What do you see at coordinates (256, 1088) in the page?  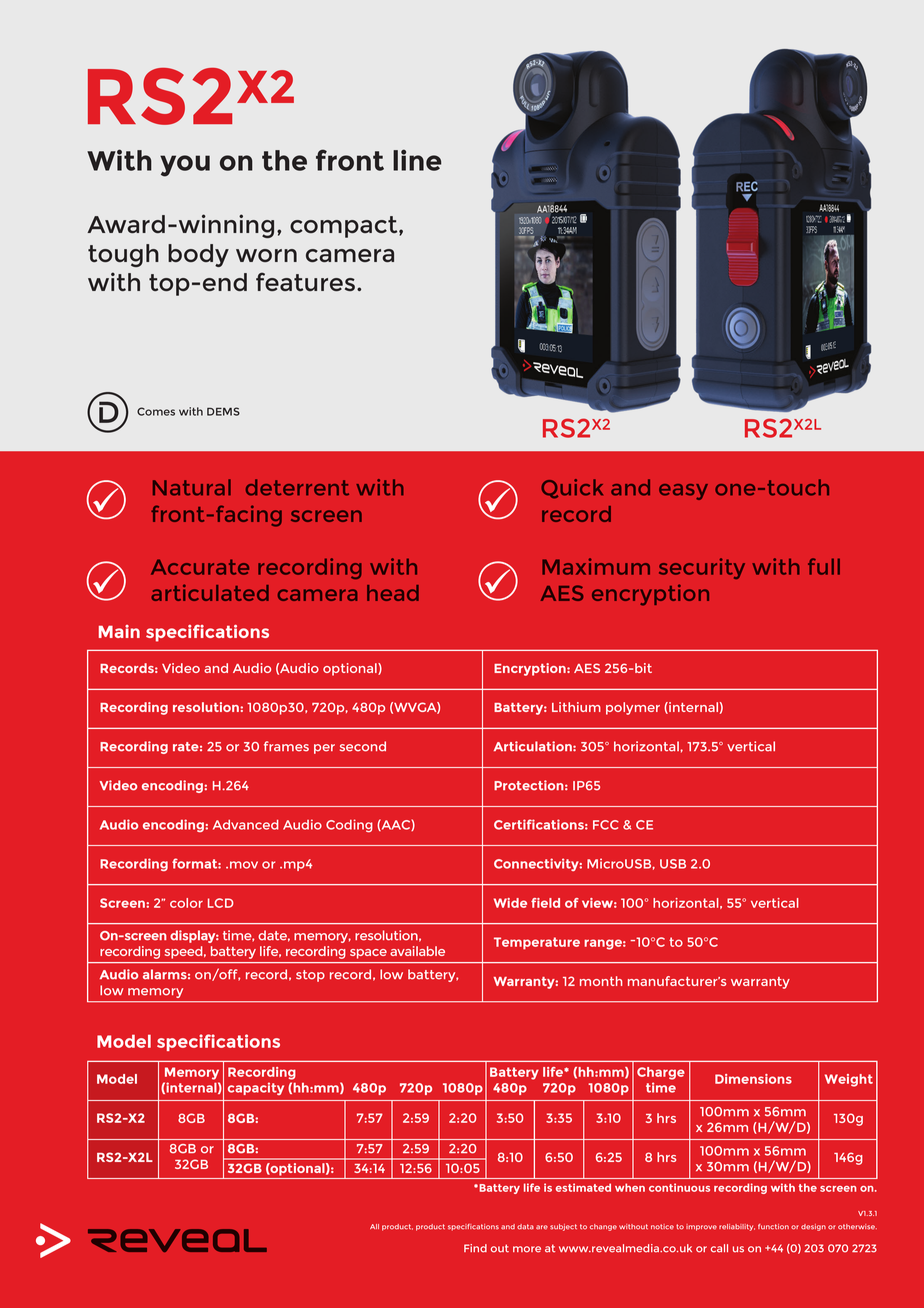 I see `capacity` at bounding box center [256, 1088].
